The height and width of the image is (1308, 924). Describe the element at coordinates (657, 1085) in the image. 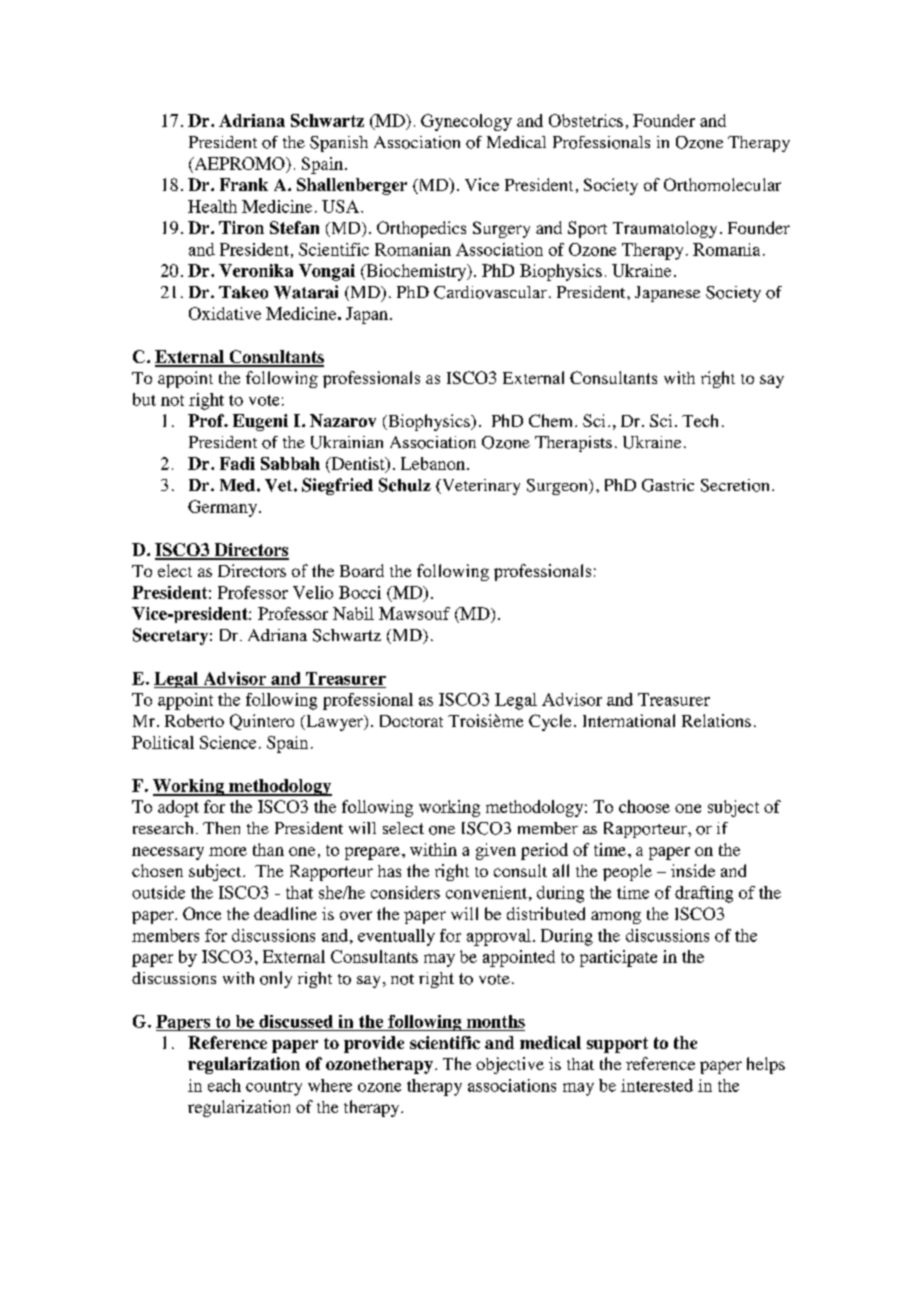

I see `interested` at that location.
